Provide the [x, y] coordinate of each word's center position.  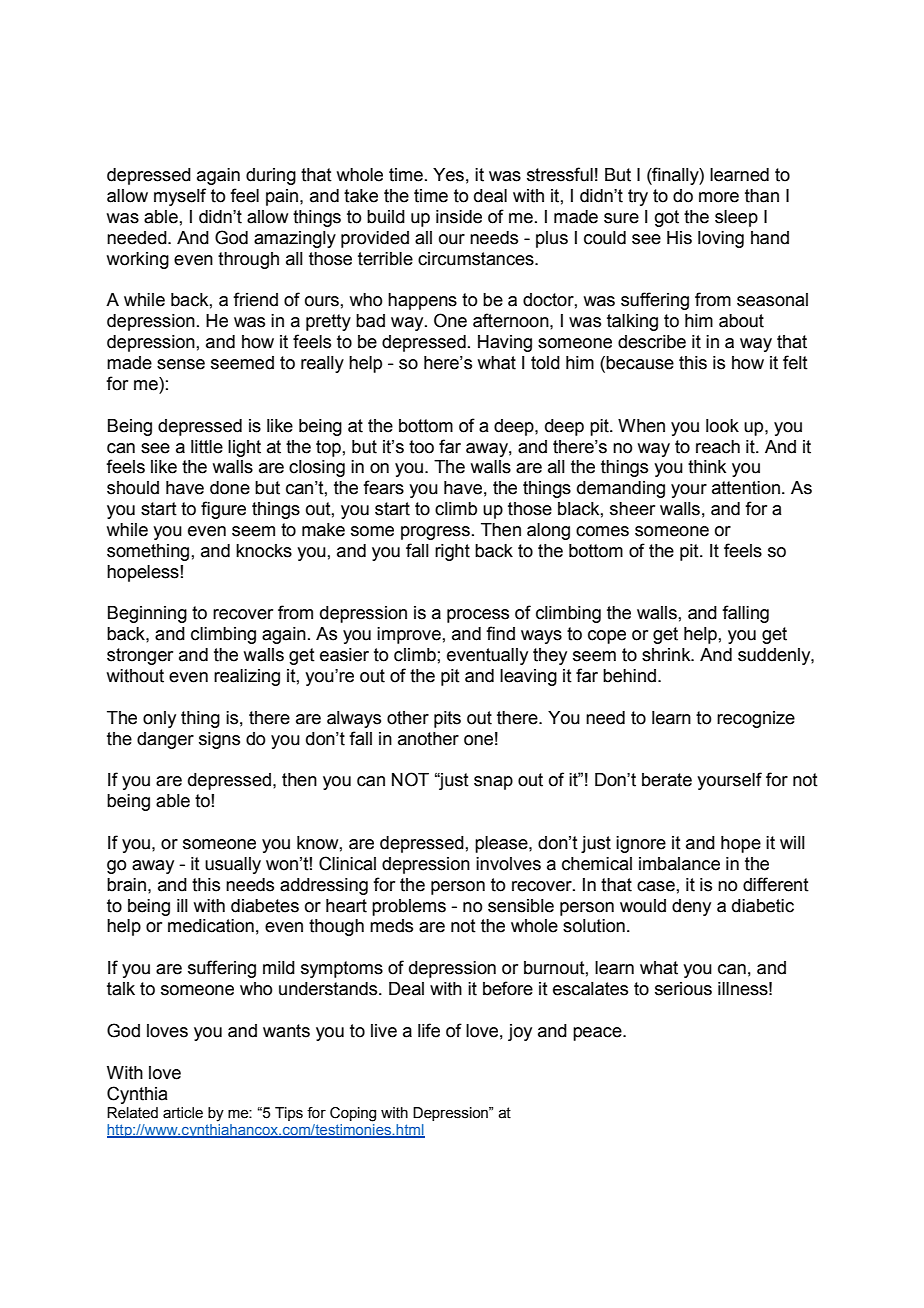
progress [435, 533]
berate [667, 780]
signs [219, 740]
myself [180, 197]
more [719, 197]
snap [493, 783]
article [183, 1113]
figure [223, 510]
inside [459, 217]
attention [746, 488]
